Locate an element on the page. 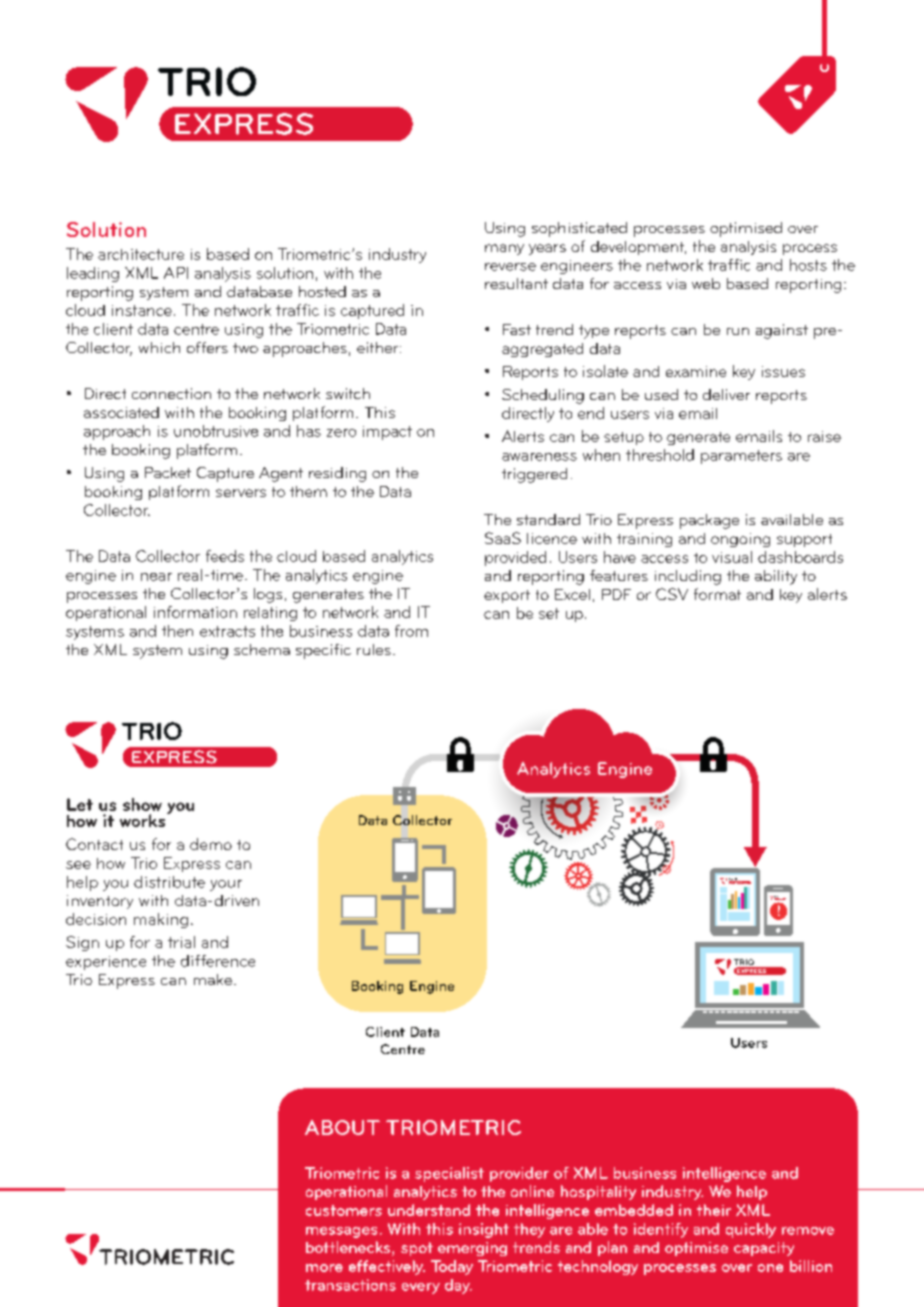 The image size is (924, 1307). API is located at coordinates (176, 273).
